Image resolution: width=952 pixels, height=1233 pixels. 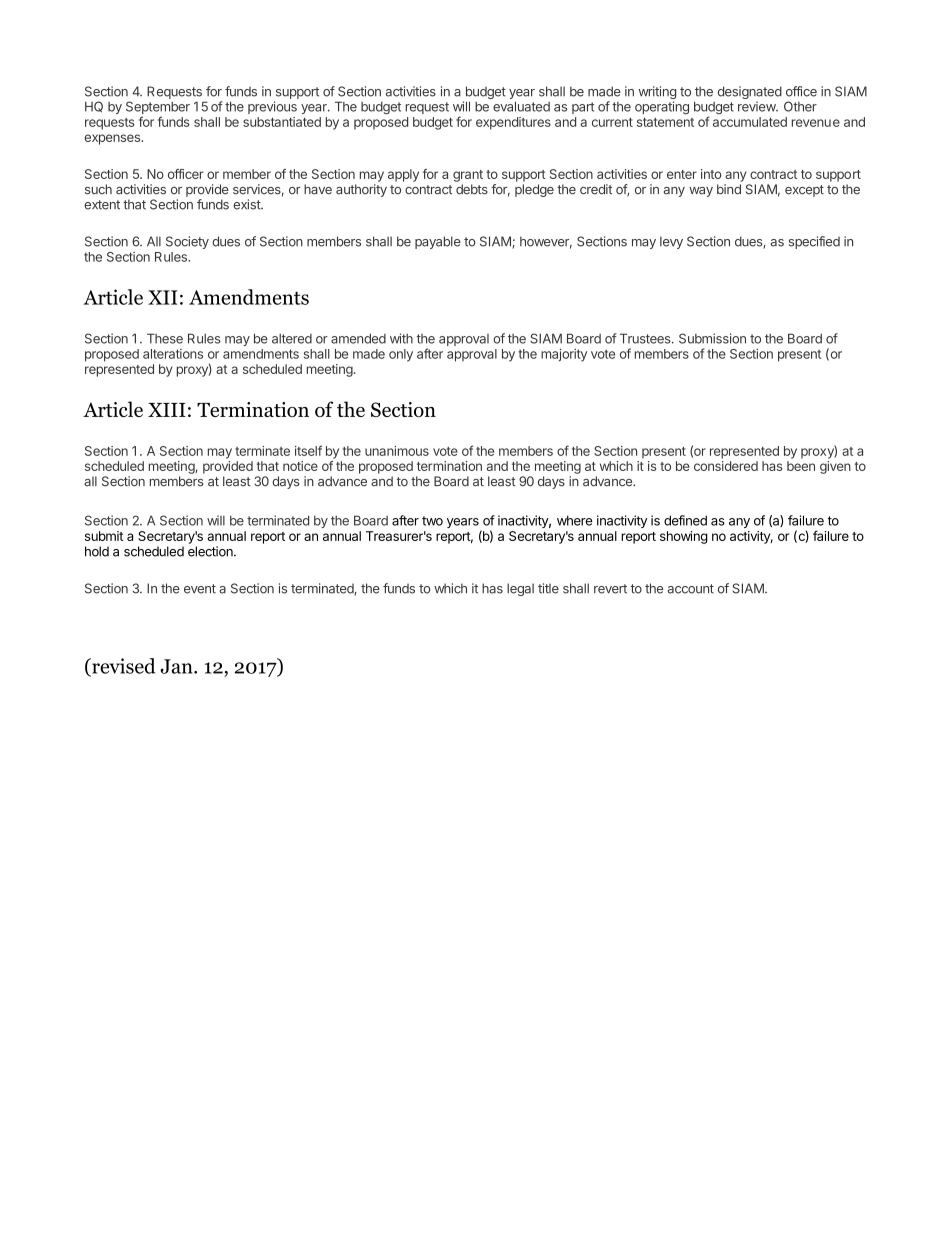 What do you see at coordinates (158, 109) in the document?
I see `September` at bounding box center [158, 109].
